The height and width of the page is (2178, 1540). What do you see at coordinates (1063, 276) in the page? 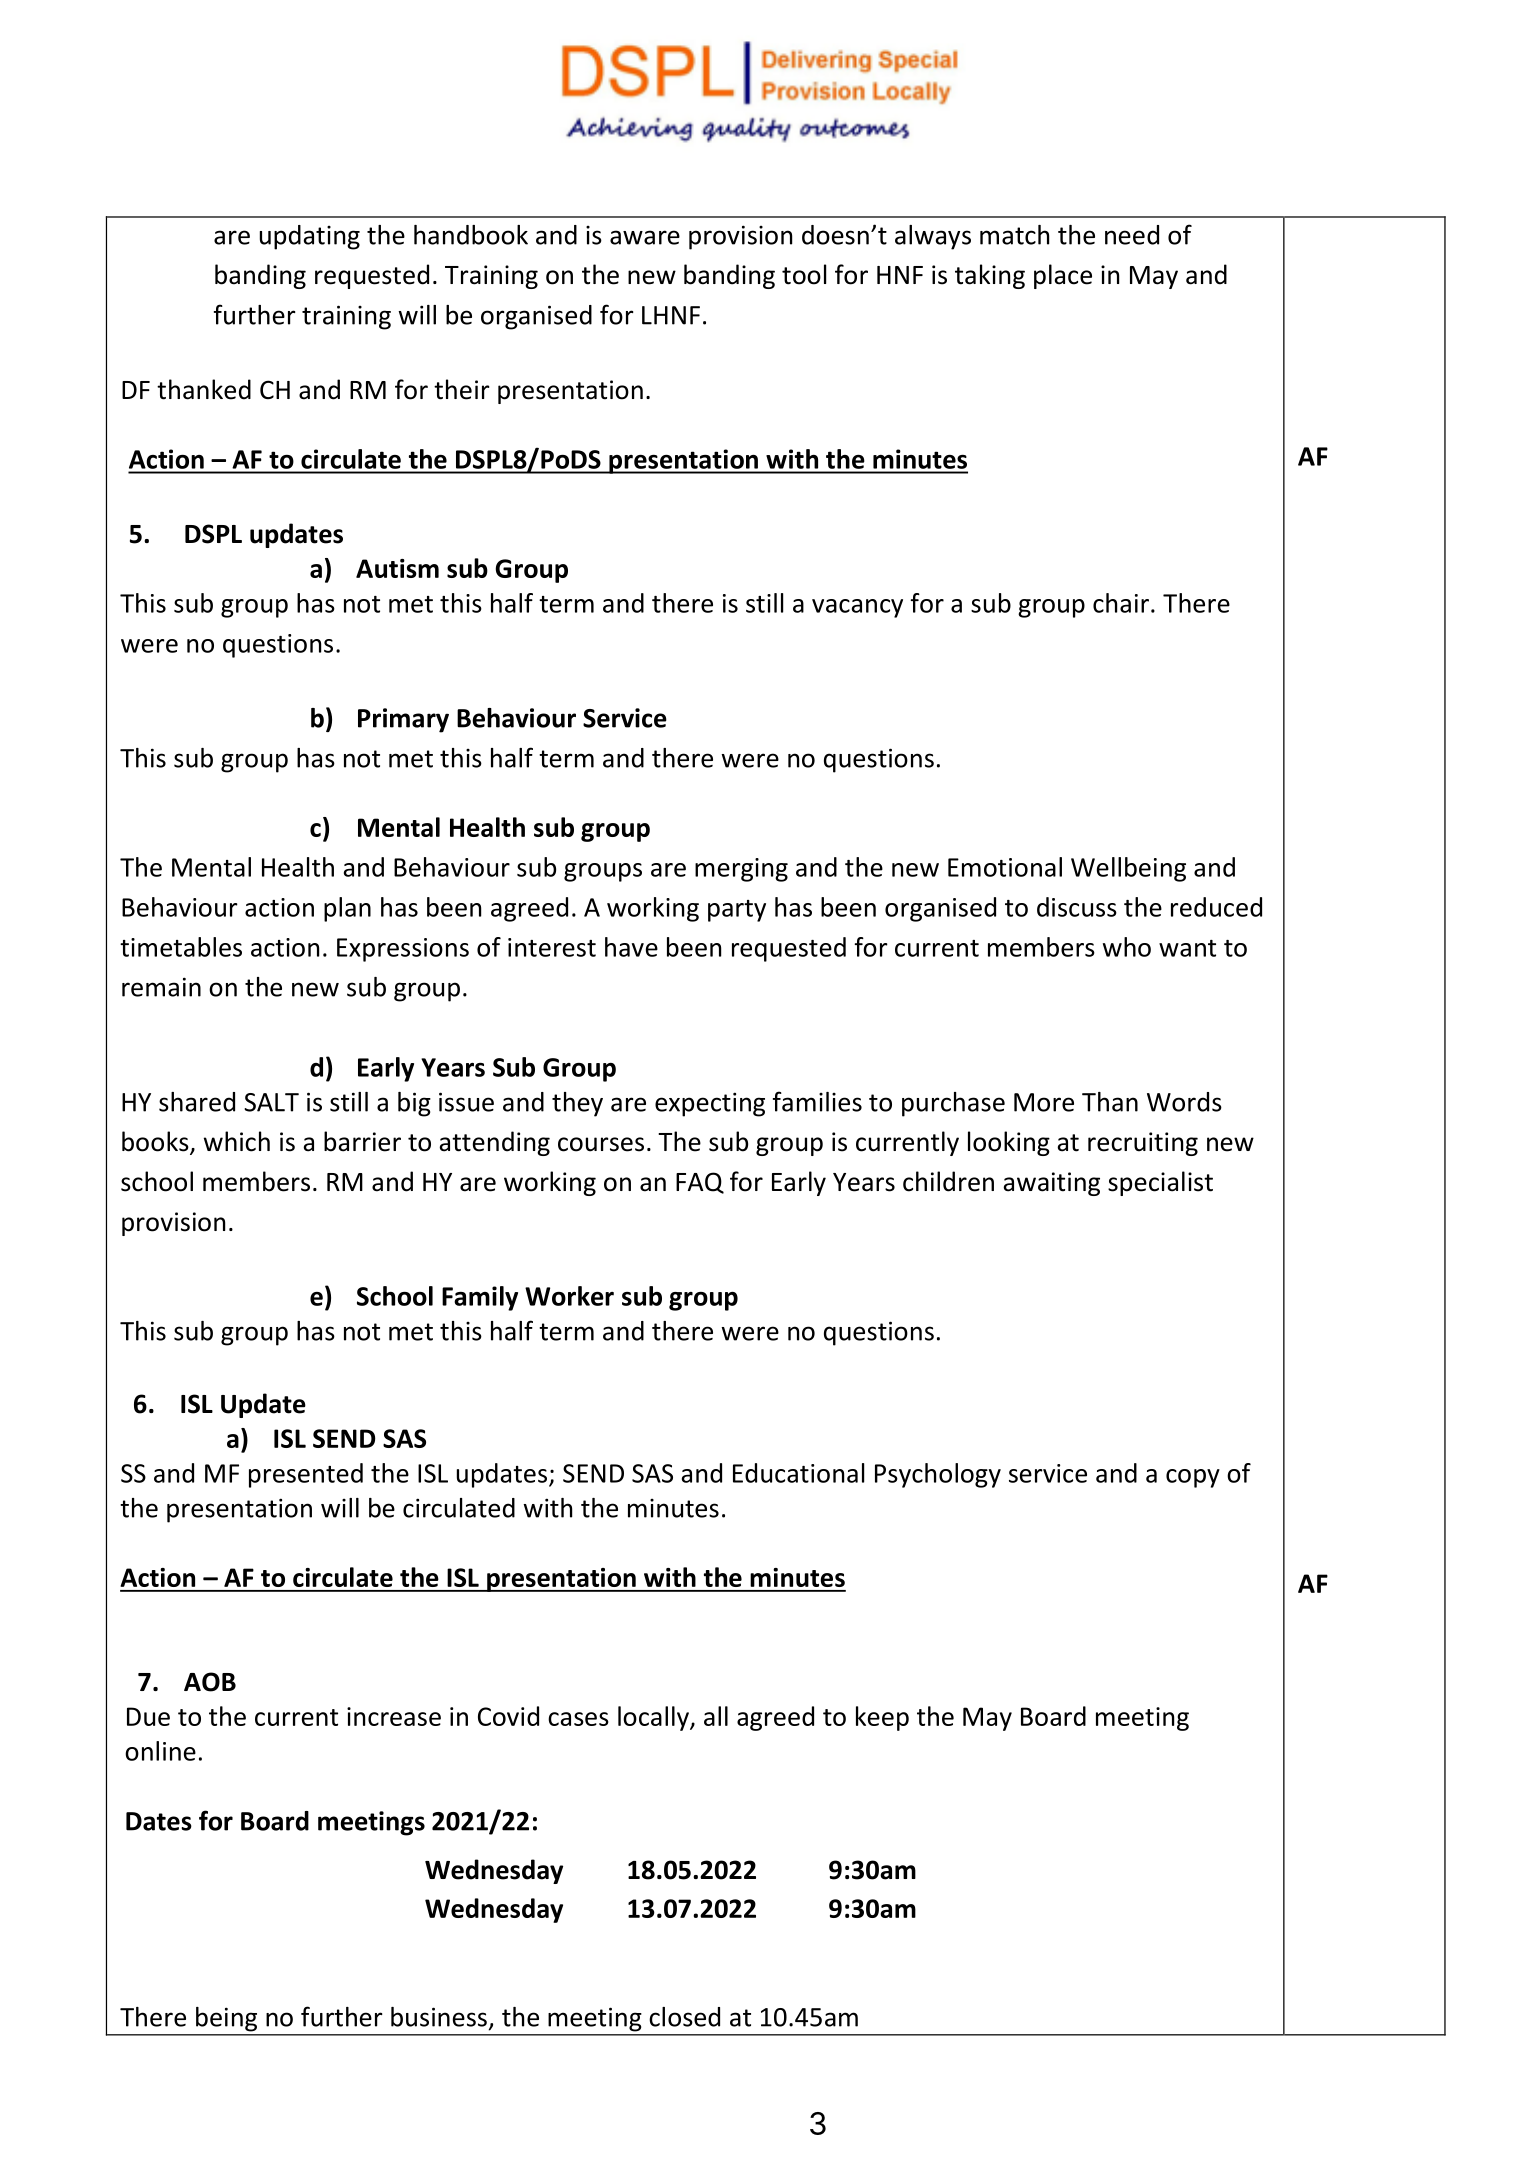
I see `place` at bounding box center [1063, 276].
